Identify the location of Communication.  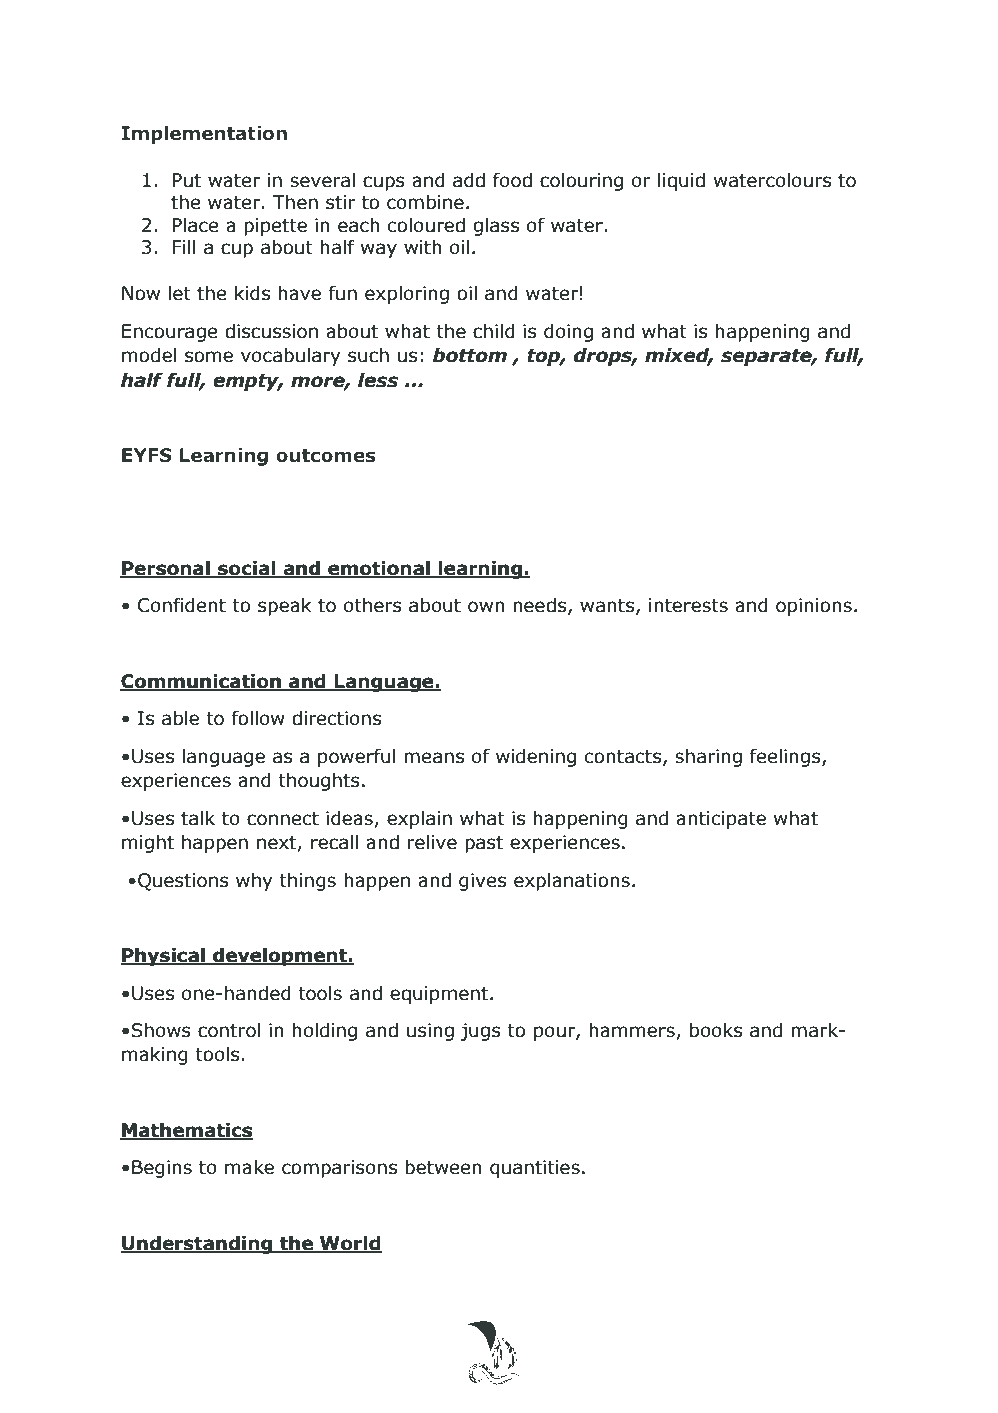
(201, 682).
